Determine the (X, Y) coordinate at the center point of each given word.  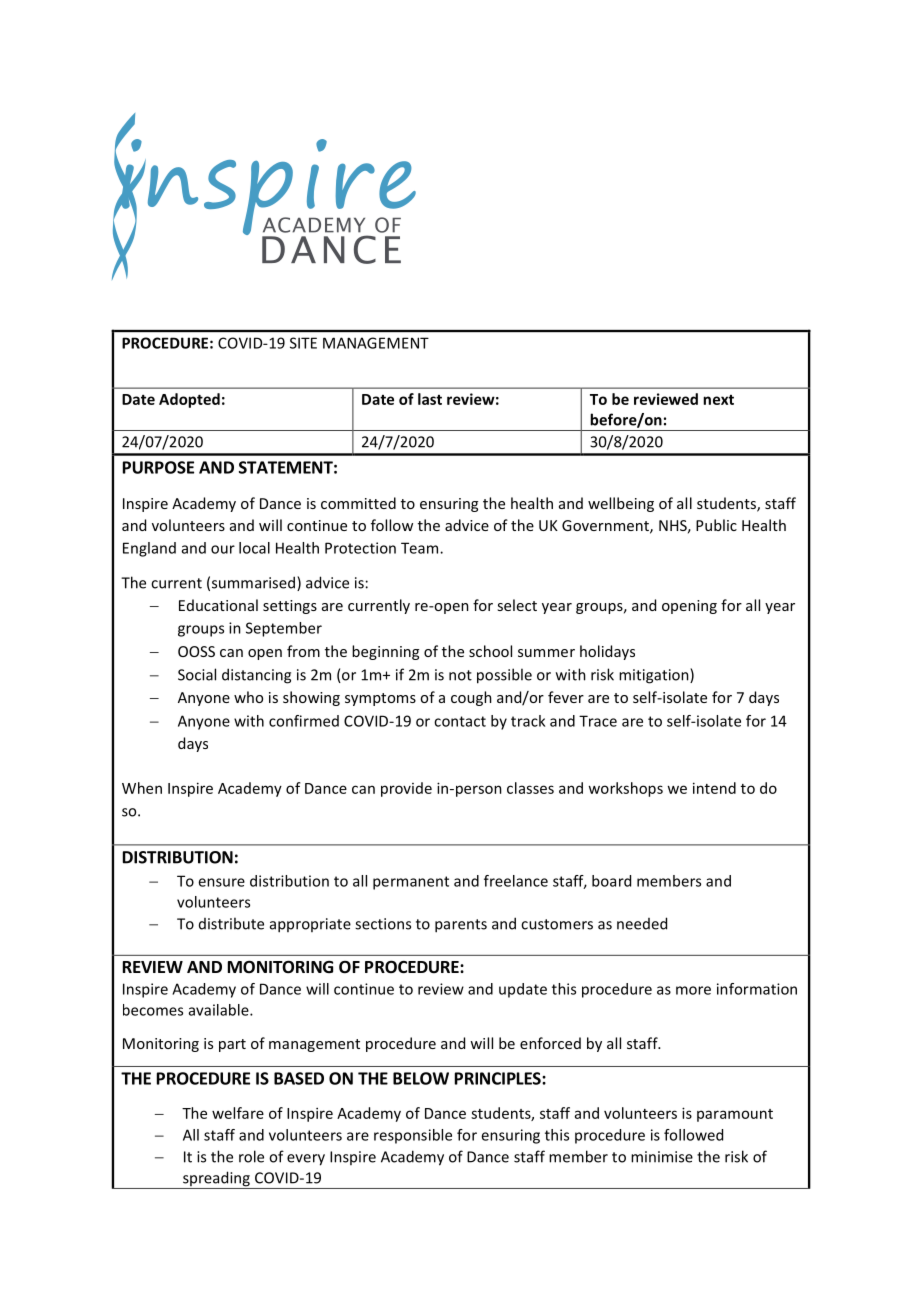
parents (461, 926)
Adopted (189, 400)
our (223, 549)
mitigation (655, 676)
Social (197, 674)
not (460, 675)
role (251, 1156)
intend (714, 788)
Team (421, 548)
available (220, 1010)
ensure (221, 882)
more (693, 990)
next (718, 400)
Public (716, 525)
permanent (411, 883)
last (430, 399)
